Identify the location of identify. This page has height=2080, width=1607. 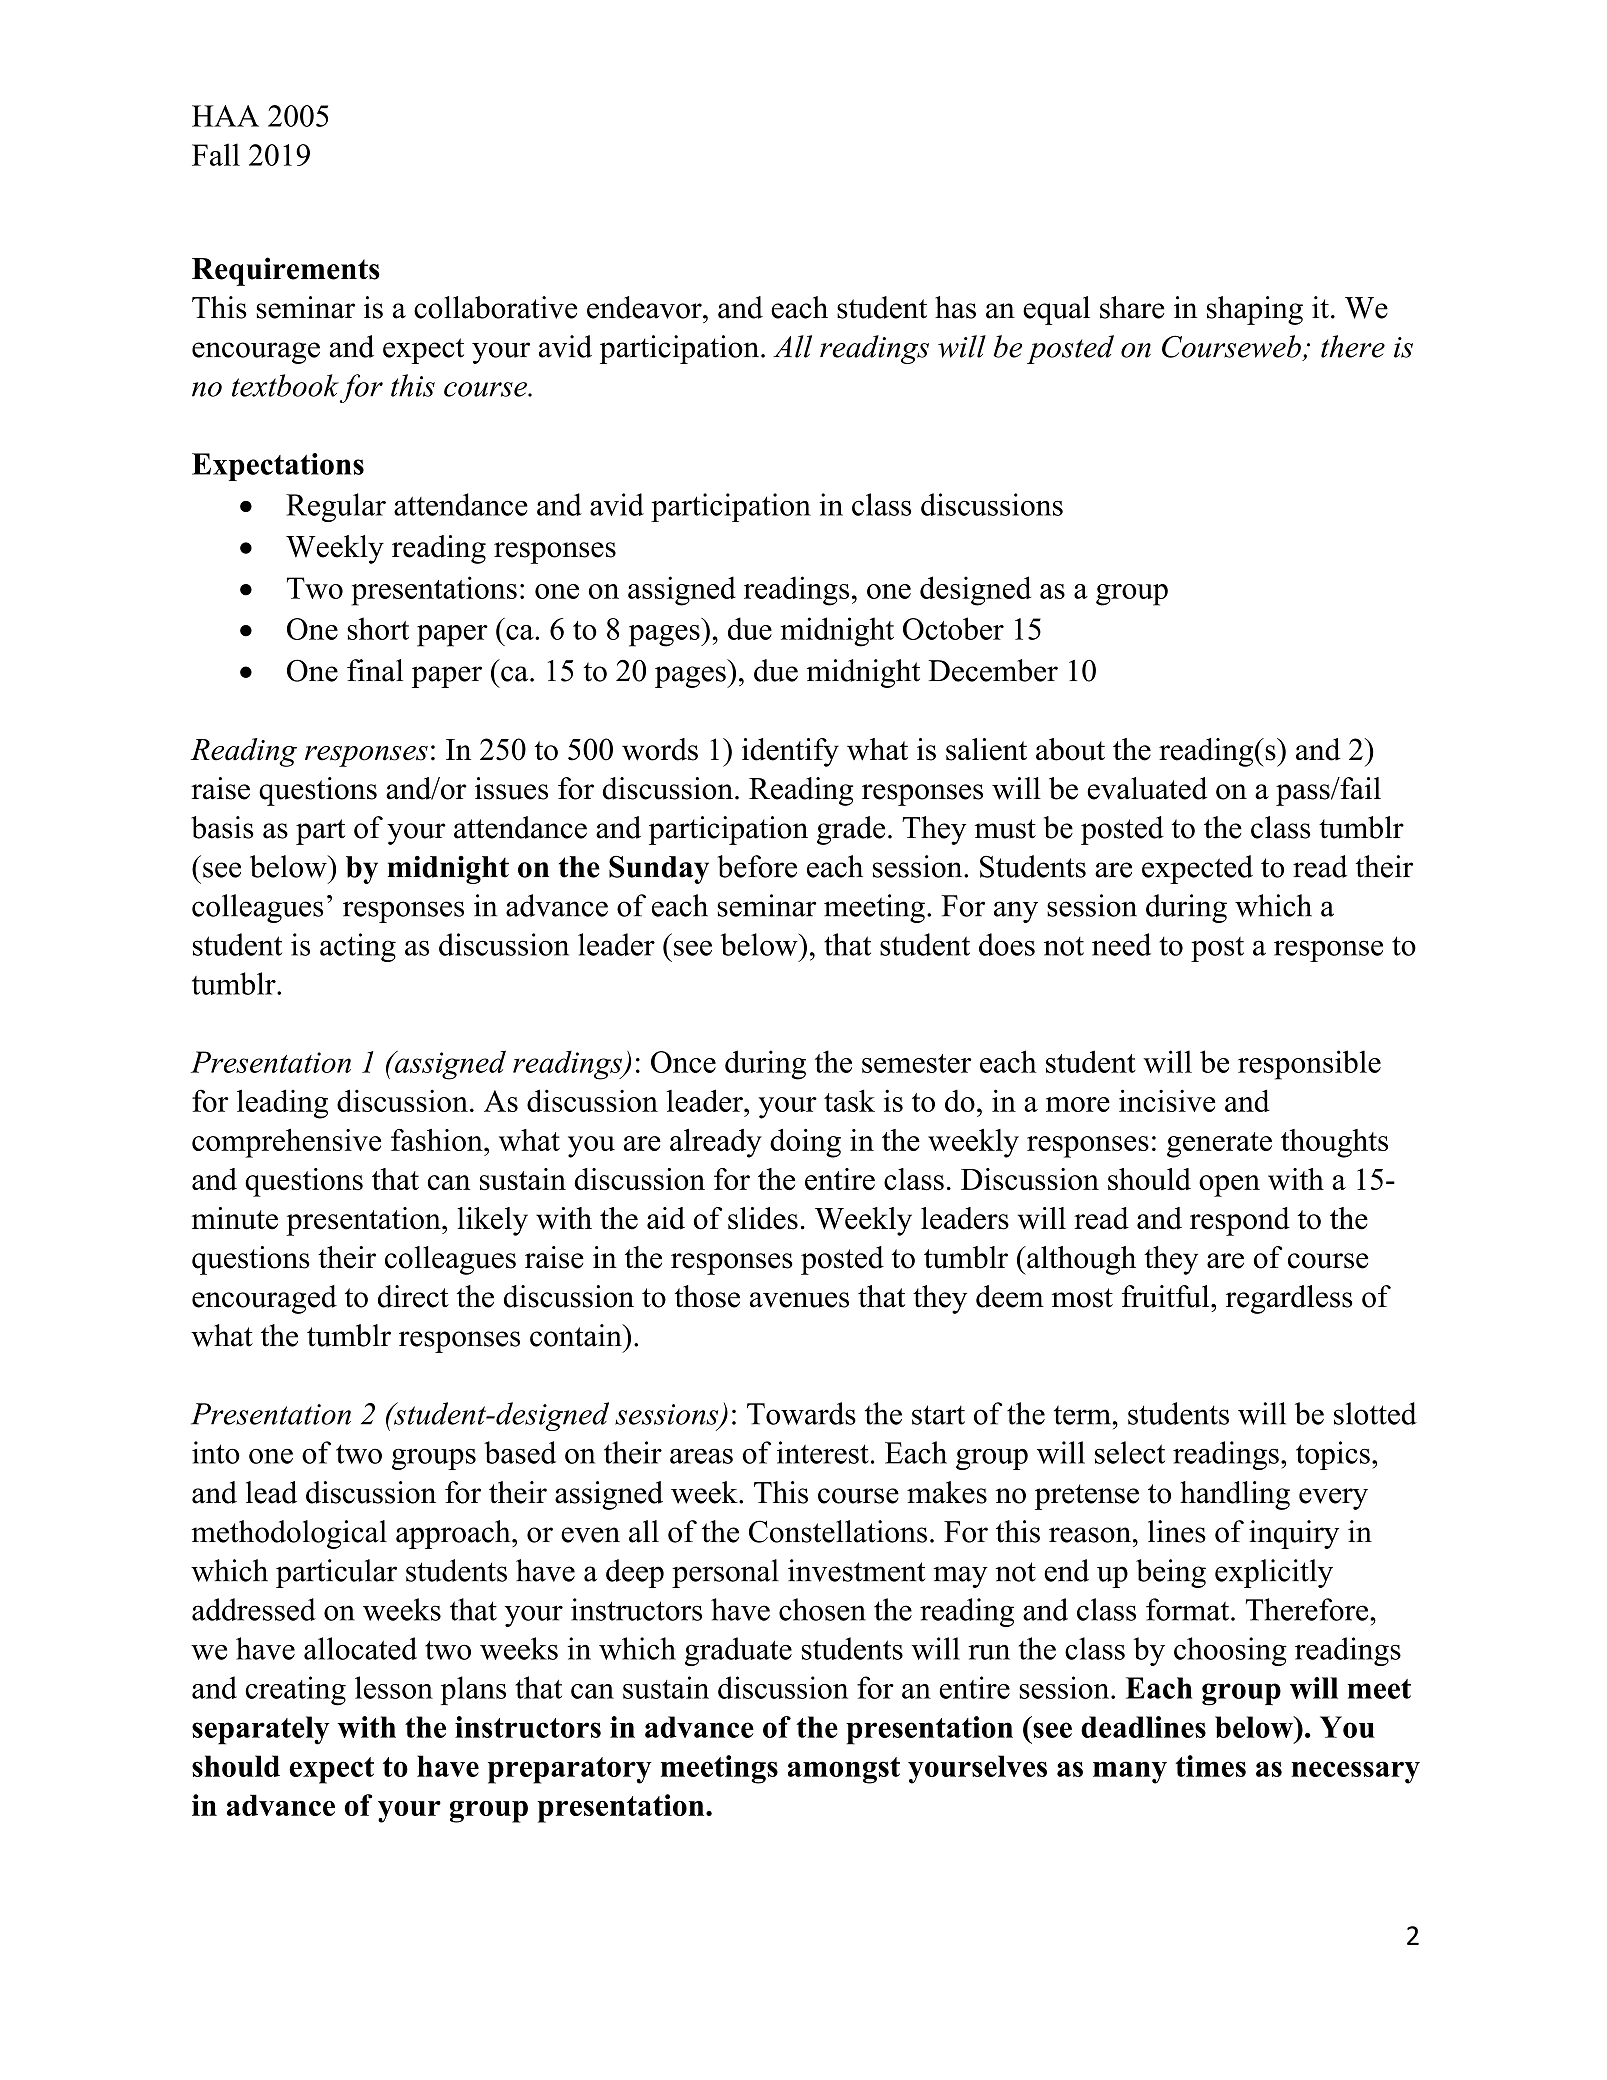
(790, 752).
